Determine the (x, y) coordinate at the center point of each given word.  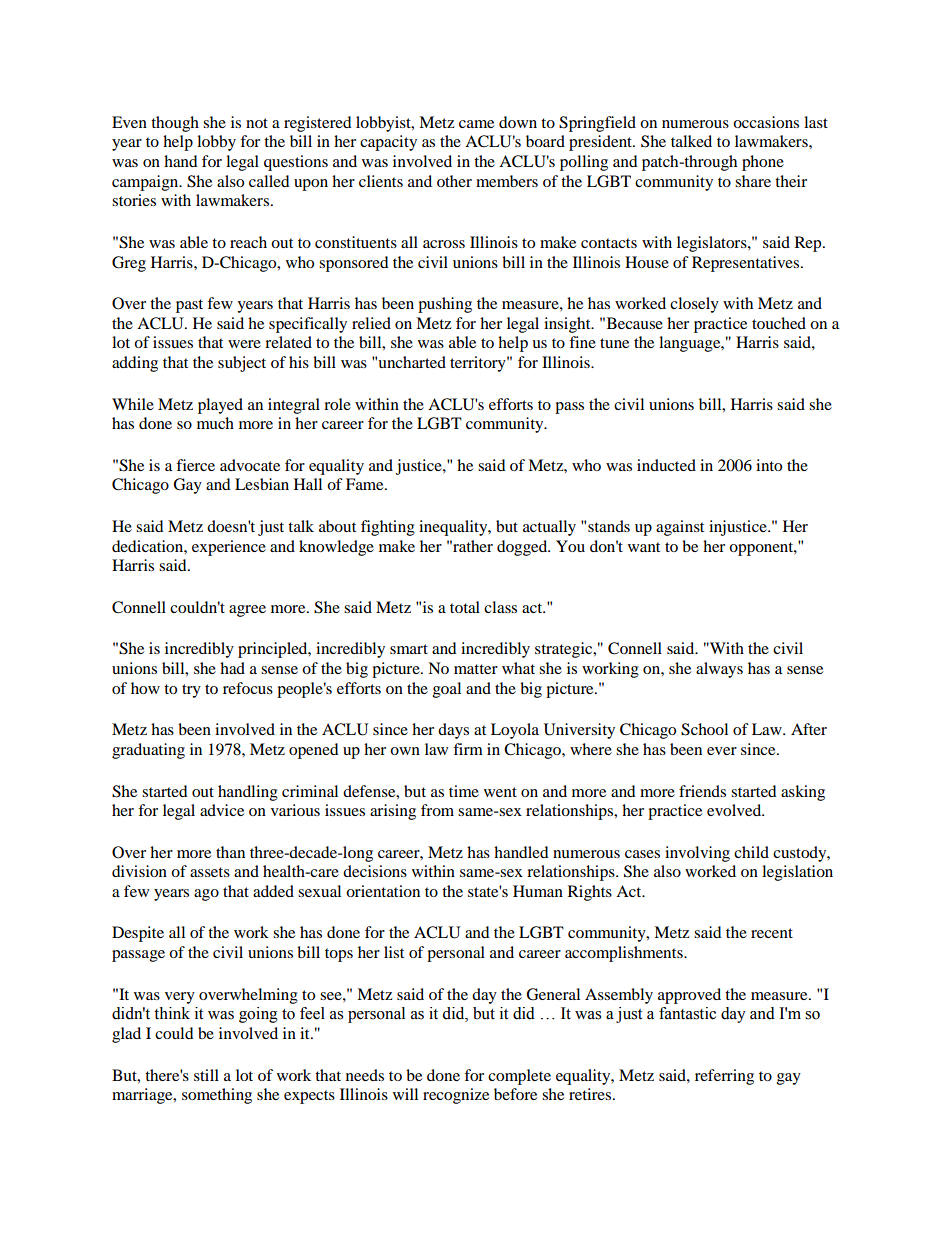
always (719, 670)
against (680, 528)
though (175, 124)
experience (229, 548)
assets (210, 872)
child (751, 852)
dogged (523, 548)
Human (538, 891)
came (476, 124)
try (191, 691)
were (244, 344)
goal (447, 690)
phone (763, 163)
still (206, 1075)
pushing (445, 305)
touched (779, 323)
